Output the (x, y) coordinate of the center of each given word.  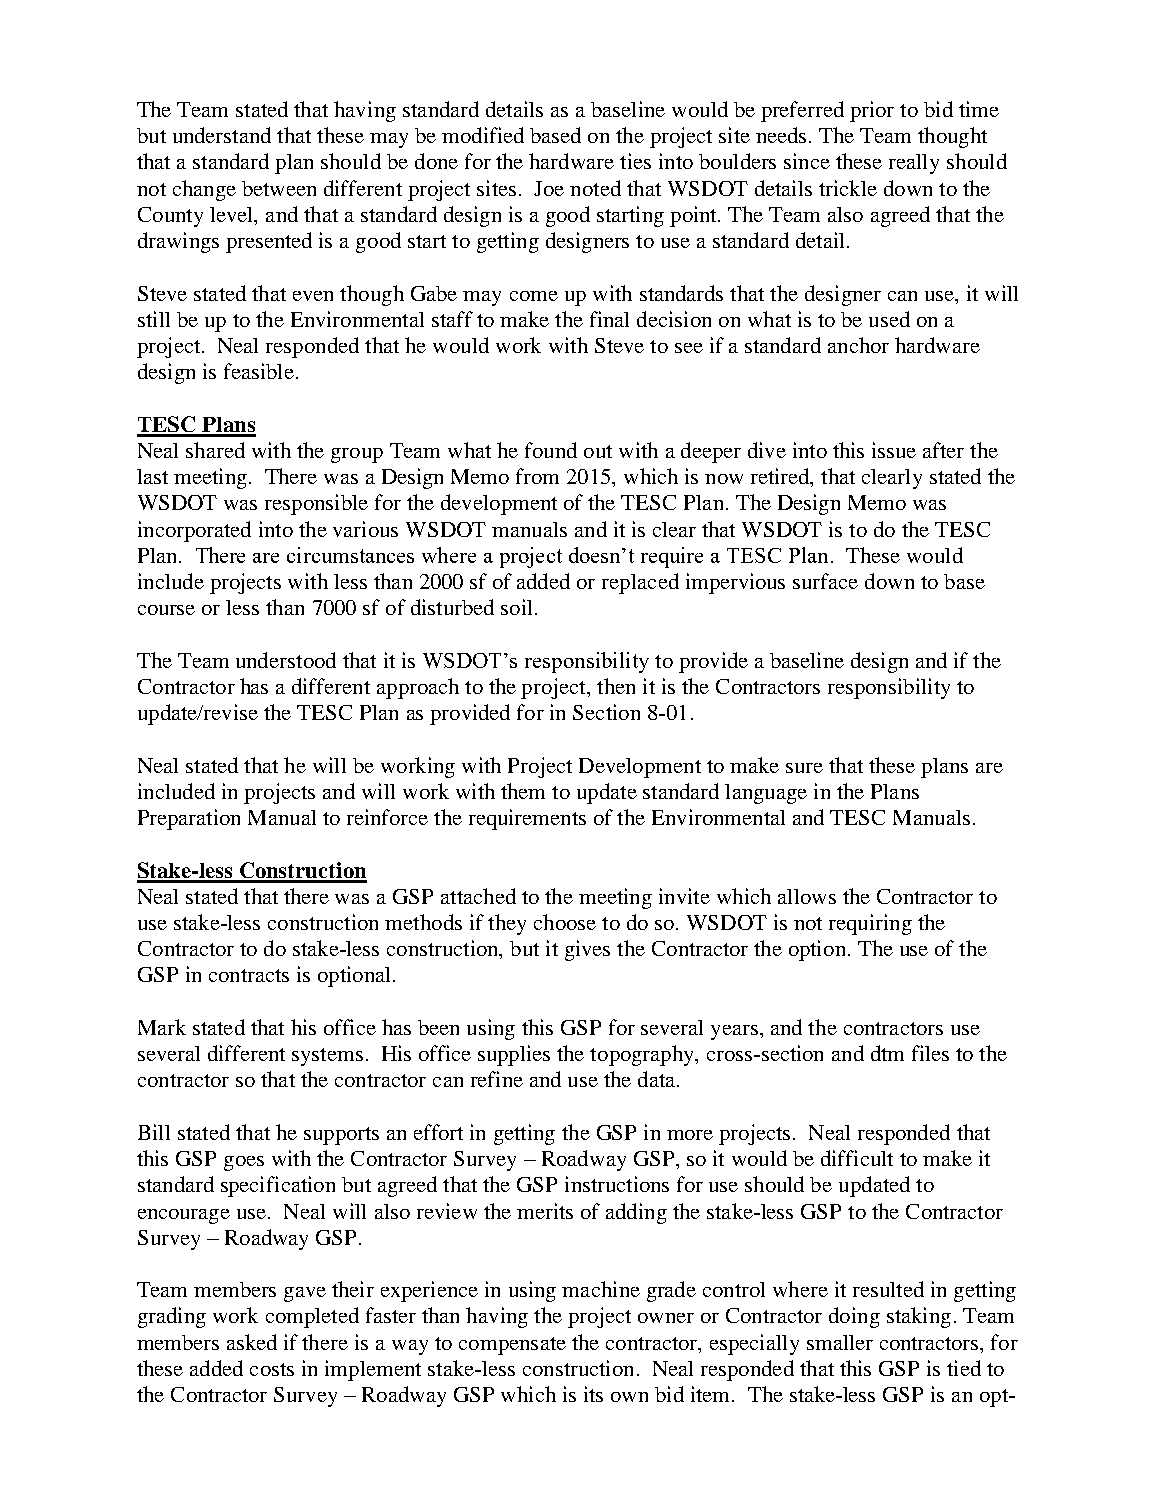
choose (565, 922)
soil (516, 607)
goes (244, 1163)
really (914, 164)
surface (825, 581)
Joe (549, 188)
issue (894, 450)
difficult (857, 1158)
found (551, 450)
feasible (259, 371)
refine (497, 1079)
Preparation (189, 819)
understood (286, 660)
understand (222, 135)
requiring (870, 924)
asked (252, 1342)
